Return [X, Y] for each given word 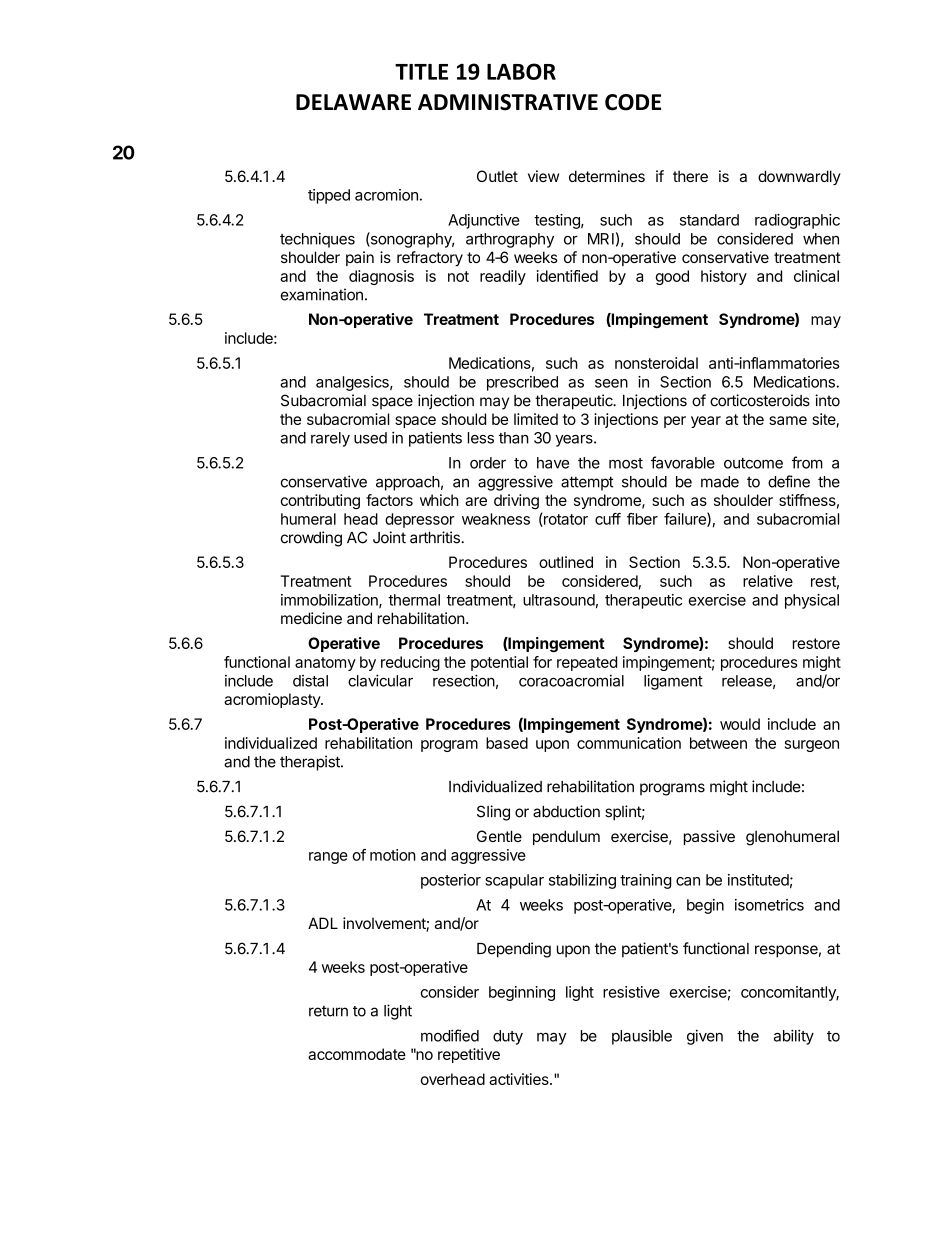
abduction [566, 811]
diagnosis [381, 277]
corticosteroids [760, 400]
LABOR [521, 71]
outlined [566, 562]
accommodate [357, 1054]
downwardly [799, 177]
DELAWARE [353, 102]
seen [611, 383]
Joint [389, 537]
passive [709, 837]
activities [520, 1079]
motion [393, 855]
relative [768, 581]
